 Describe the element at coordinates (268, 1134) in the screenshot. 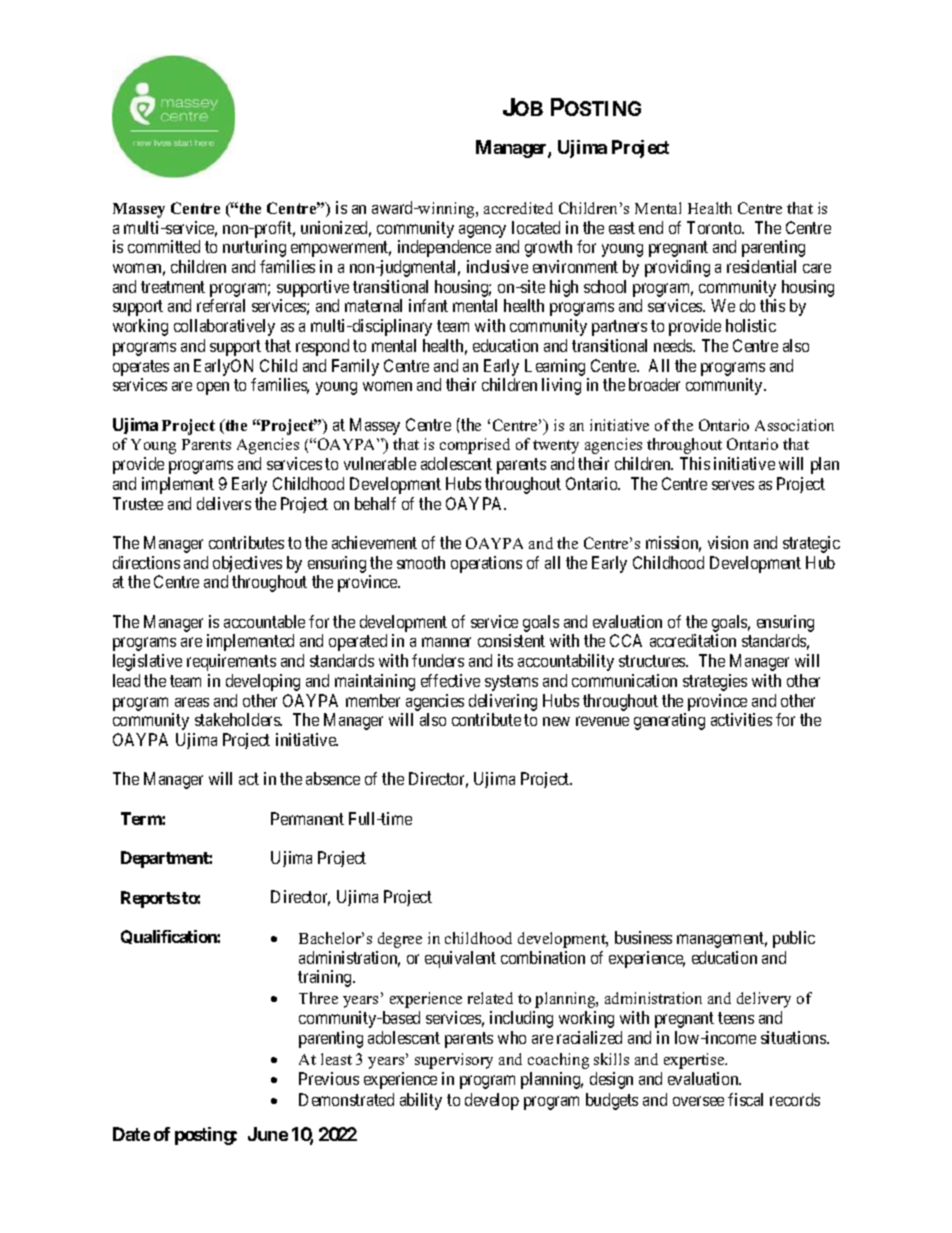

I see `June` at that location.
